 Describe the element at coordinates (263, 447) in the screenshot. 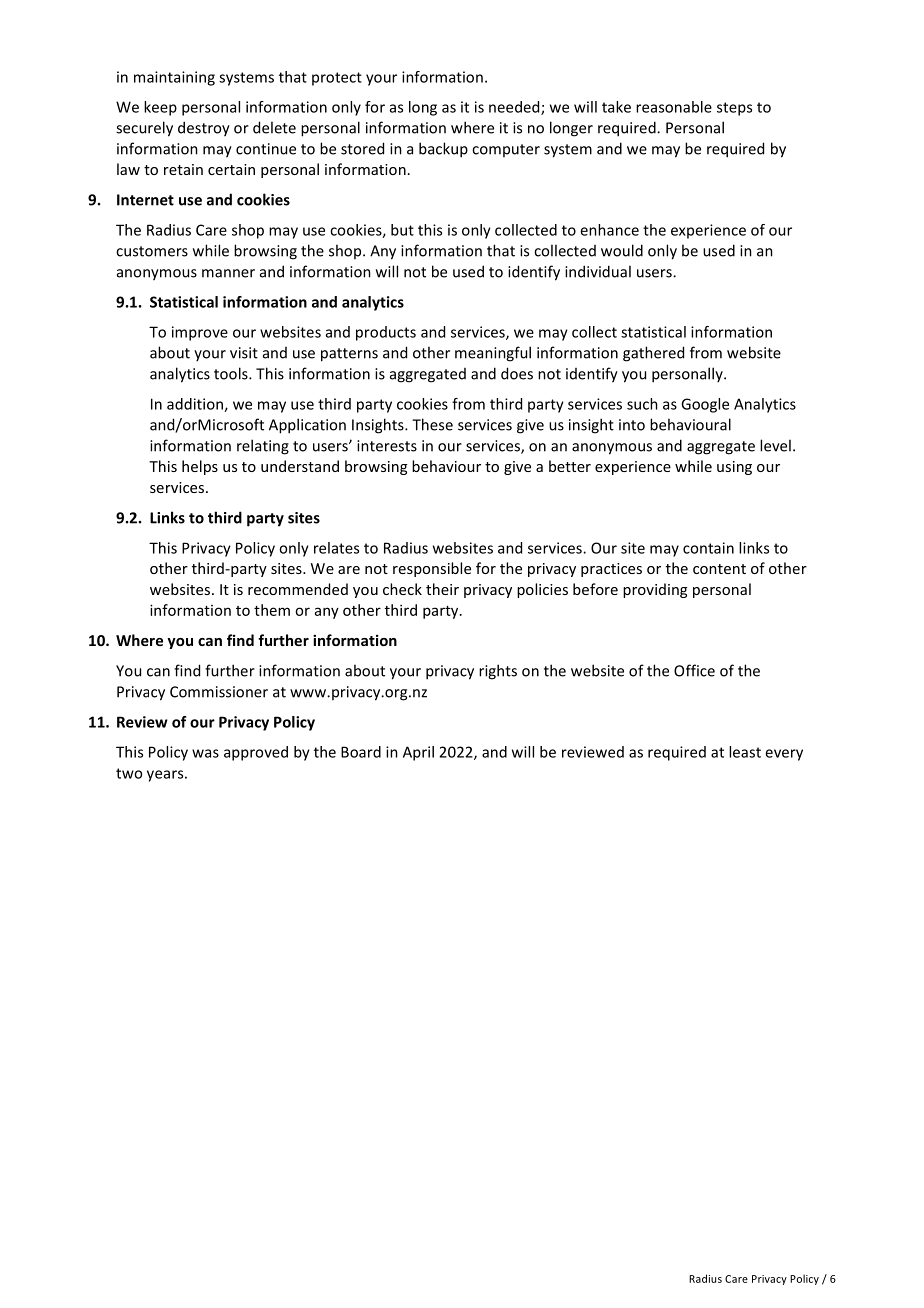

I see `relating` at that location.
